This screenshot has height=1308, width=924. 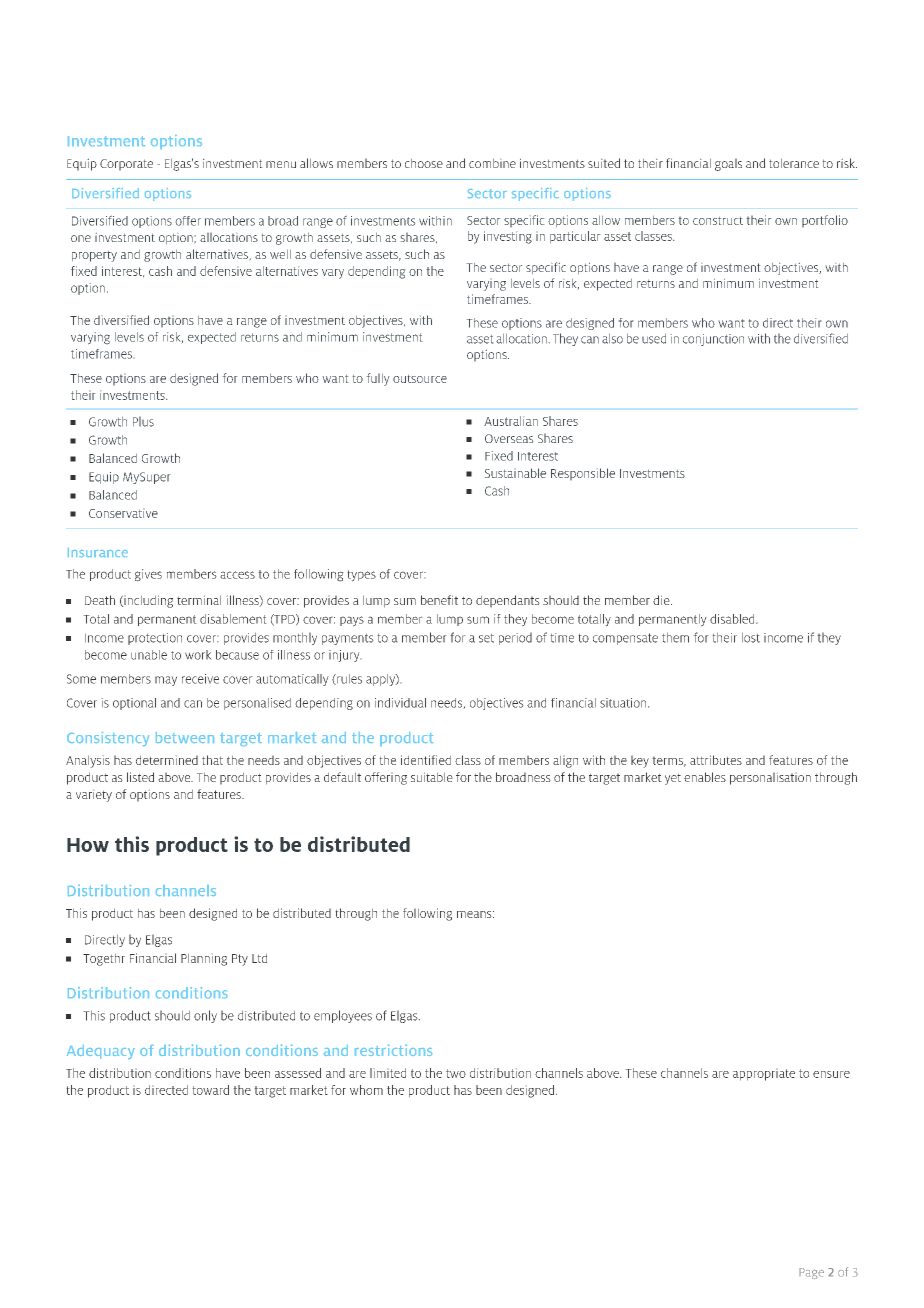 What do you see at coordinates (424, 163) in the screenshot?
I see `choose` at bounding box center [424, 163].
